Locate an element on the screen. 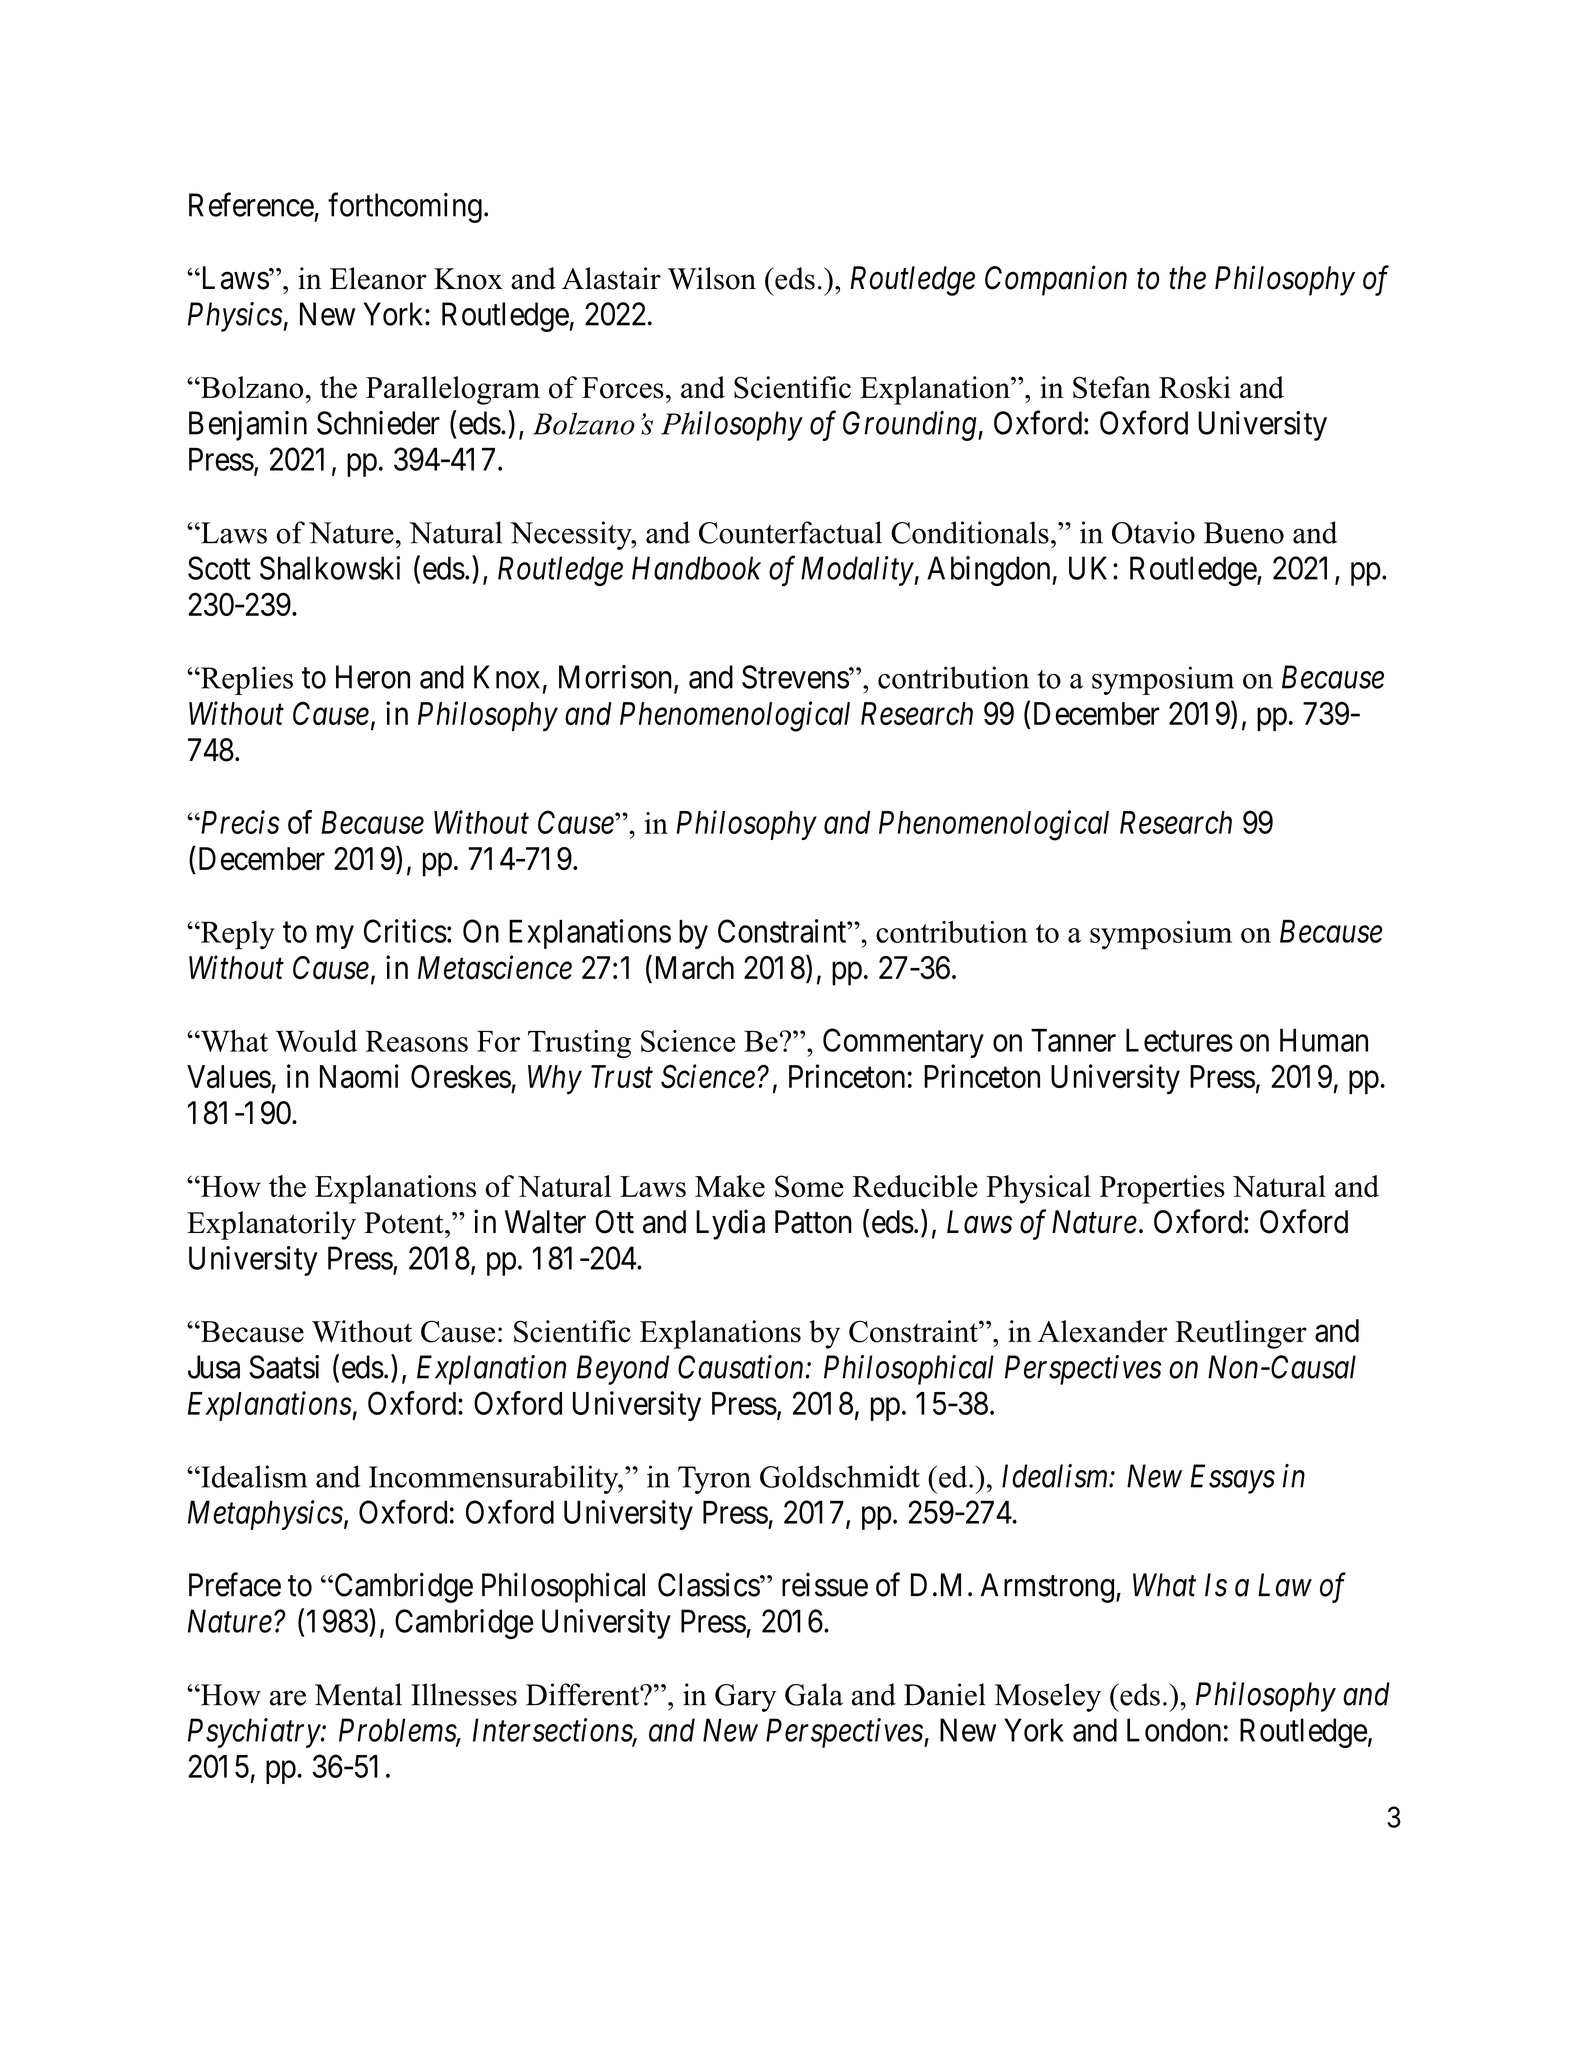  Bueno is located at coordinates (1244, 533).
